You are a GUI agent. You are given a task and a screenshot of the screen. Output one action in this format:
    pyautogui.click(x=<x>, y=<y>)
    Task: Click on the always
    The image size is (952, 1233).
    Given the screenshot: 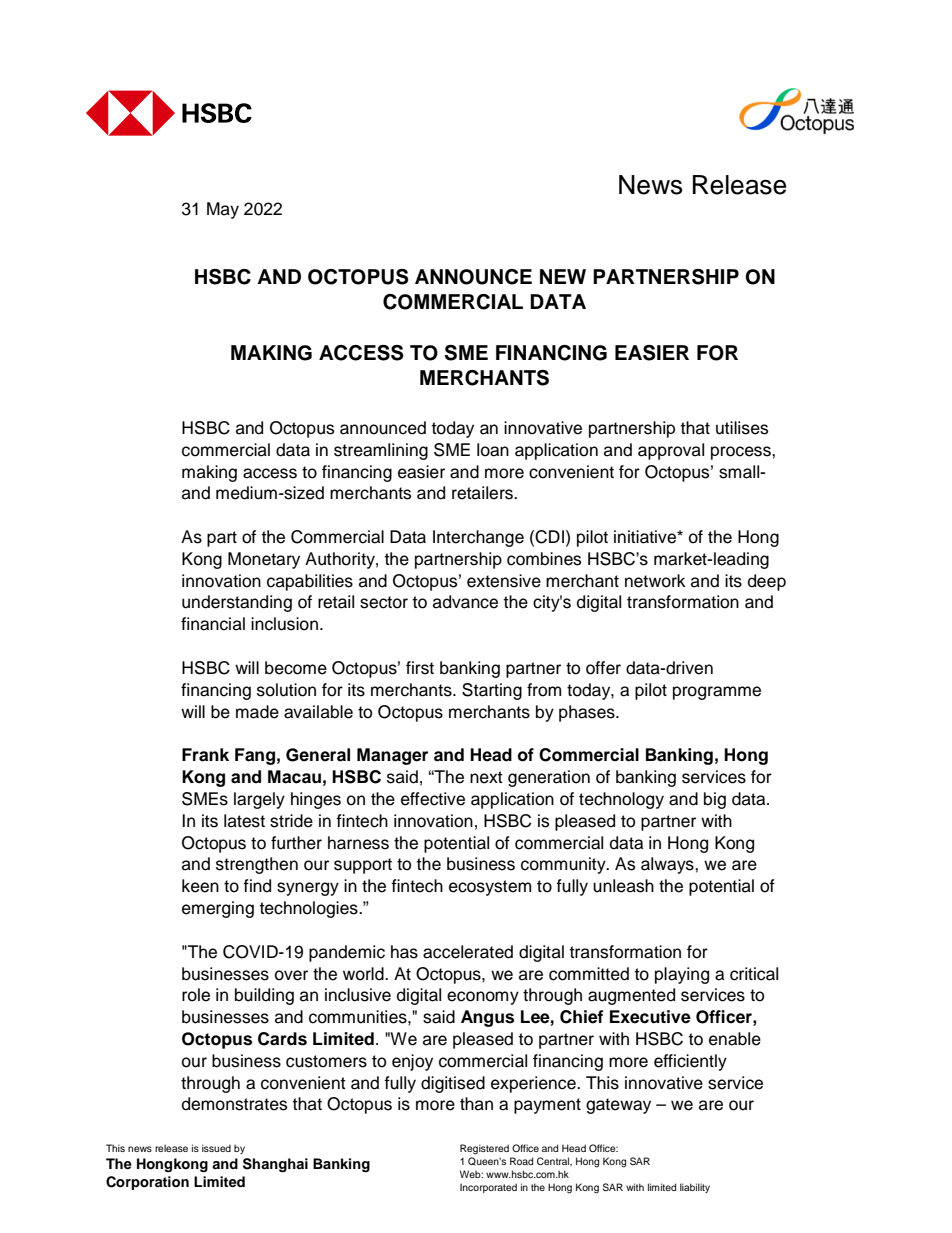 What is the action you would take?
    pyautogui.click(x=668, y=865)
